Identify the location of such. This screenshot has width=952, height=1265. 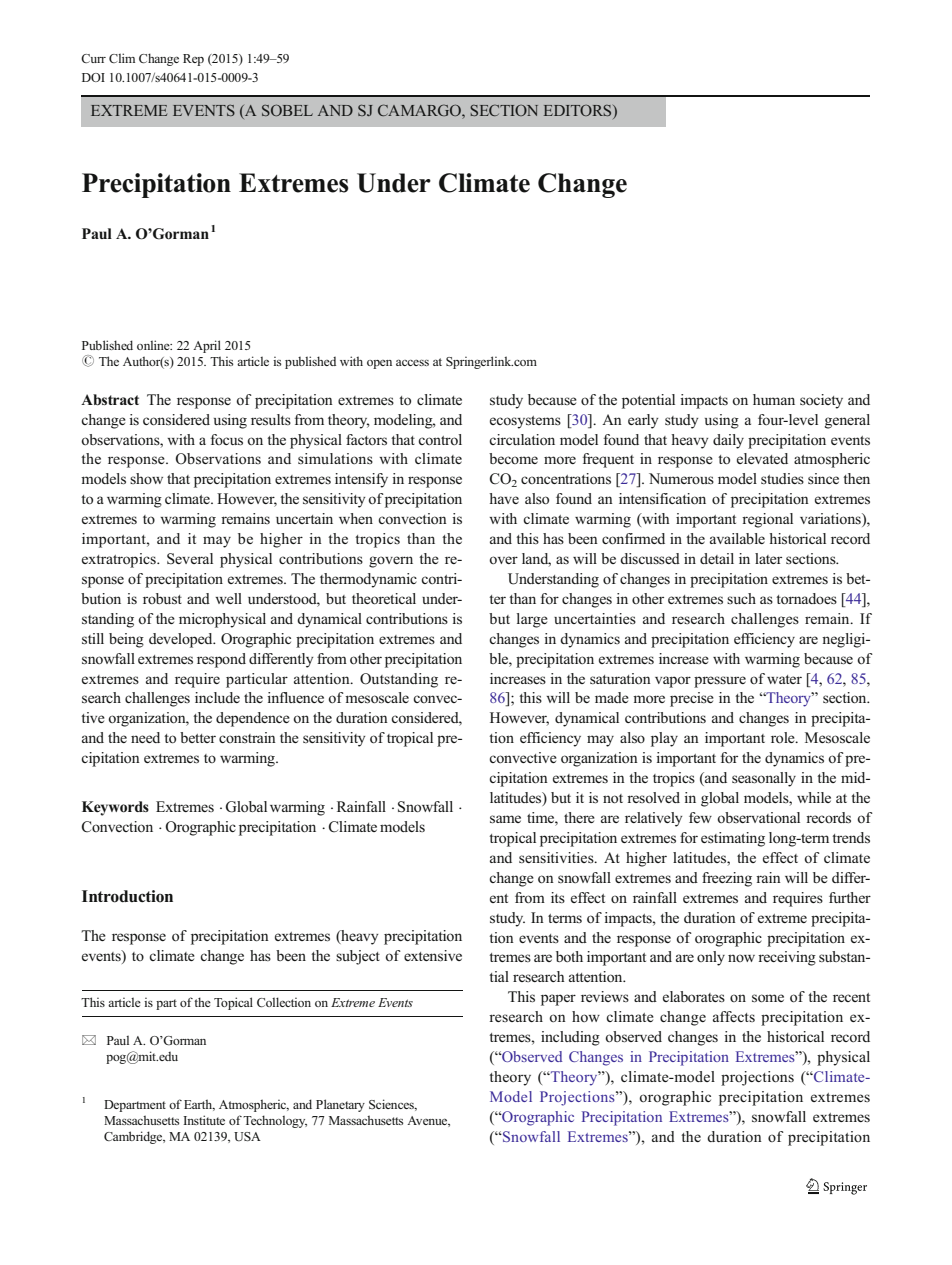
(741, 598).
